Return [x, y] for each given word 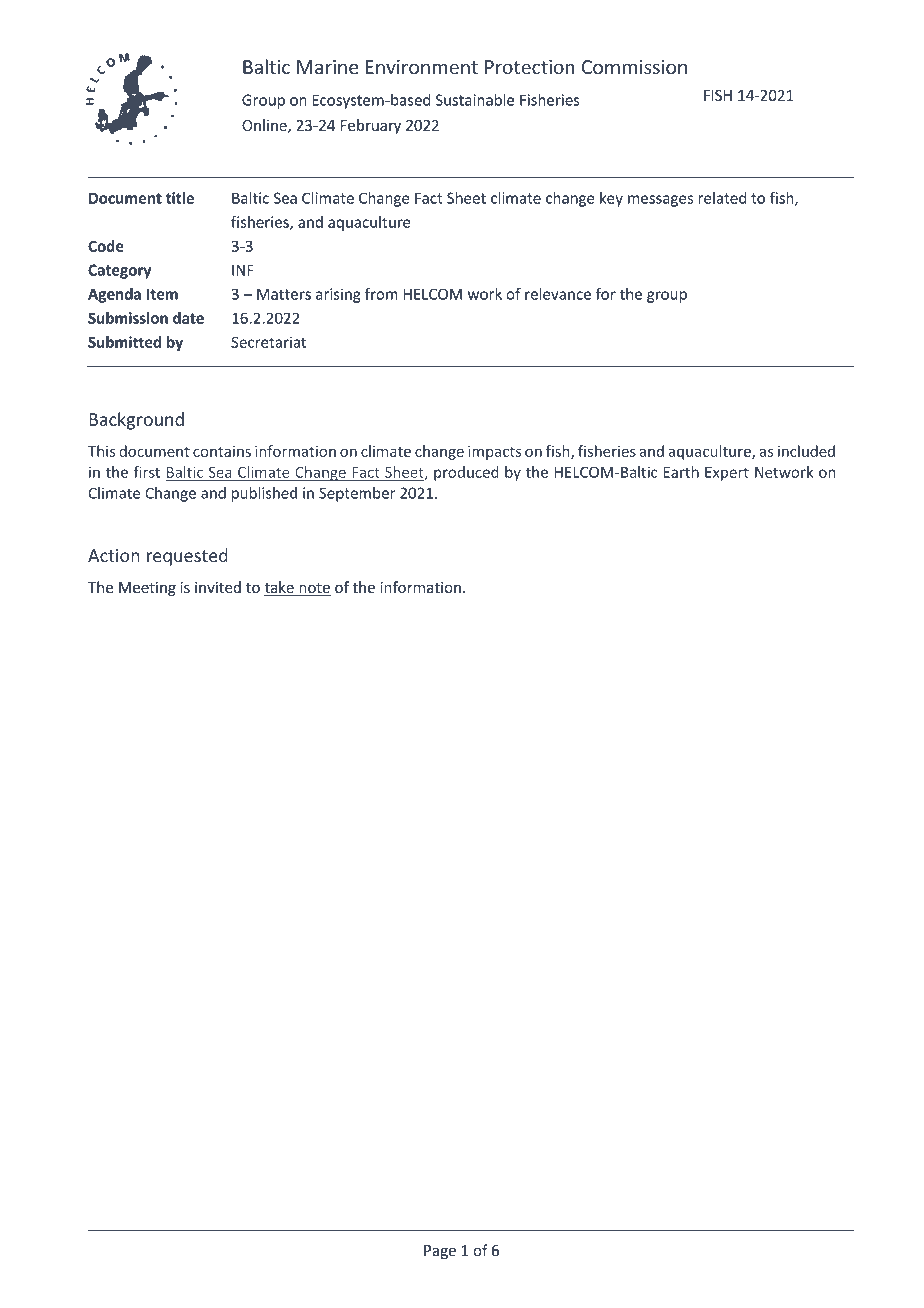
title [180, 198]
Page [440, 1252]
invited [218, 587]
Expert [727, 474]
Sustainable [475, 100]
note [314, 589]
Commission [634, 67]
